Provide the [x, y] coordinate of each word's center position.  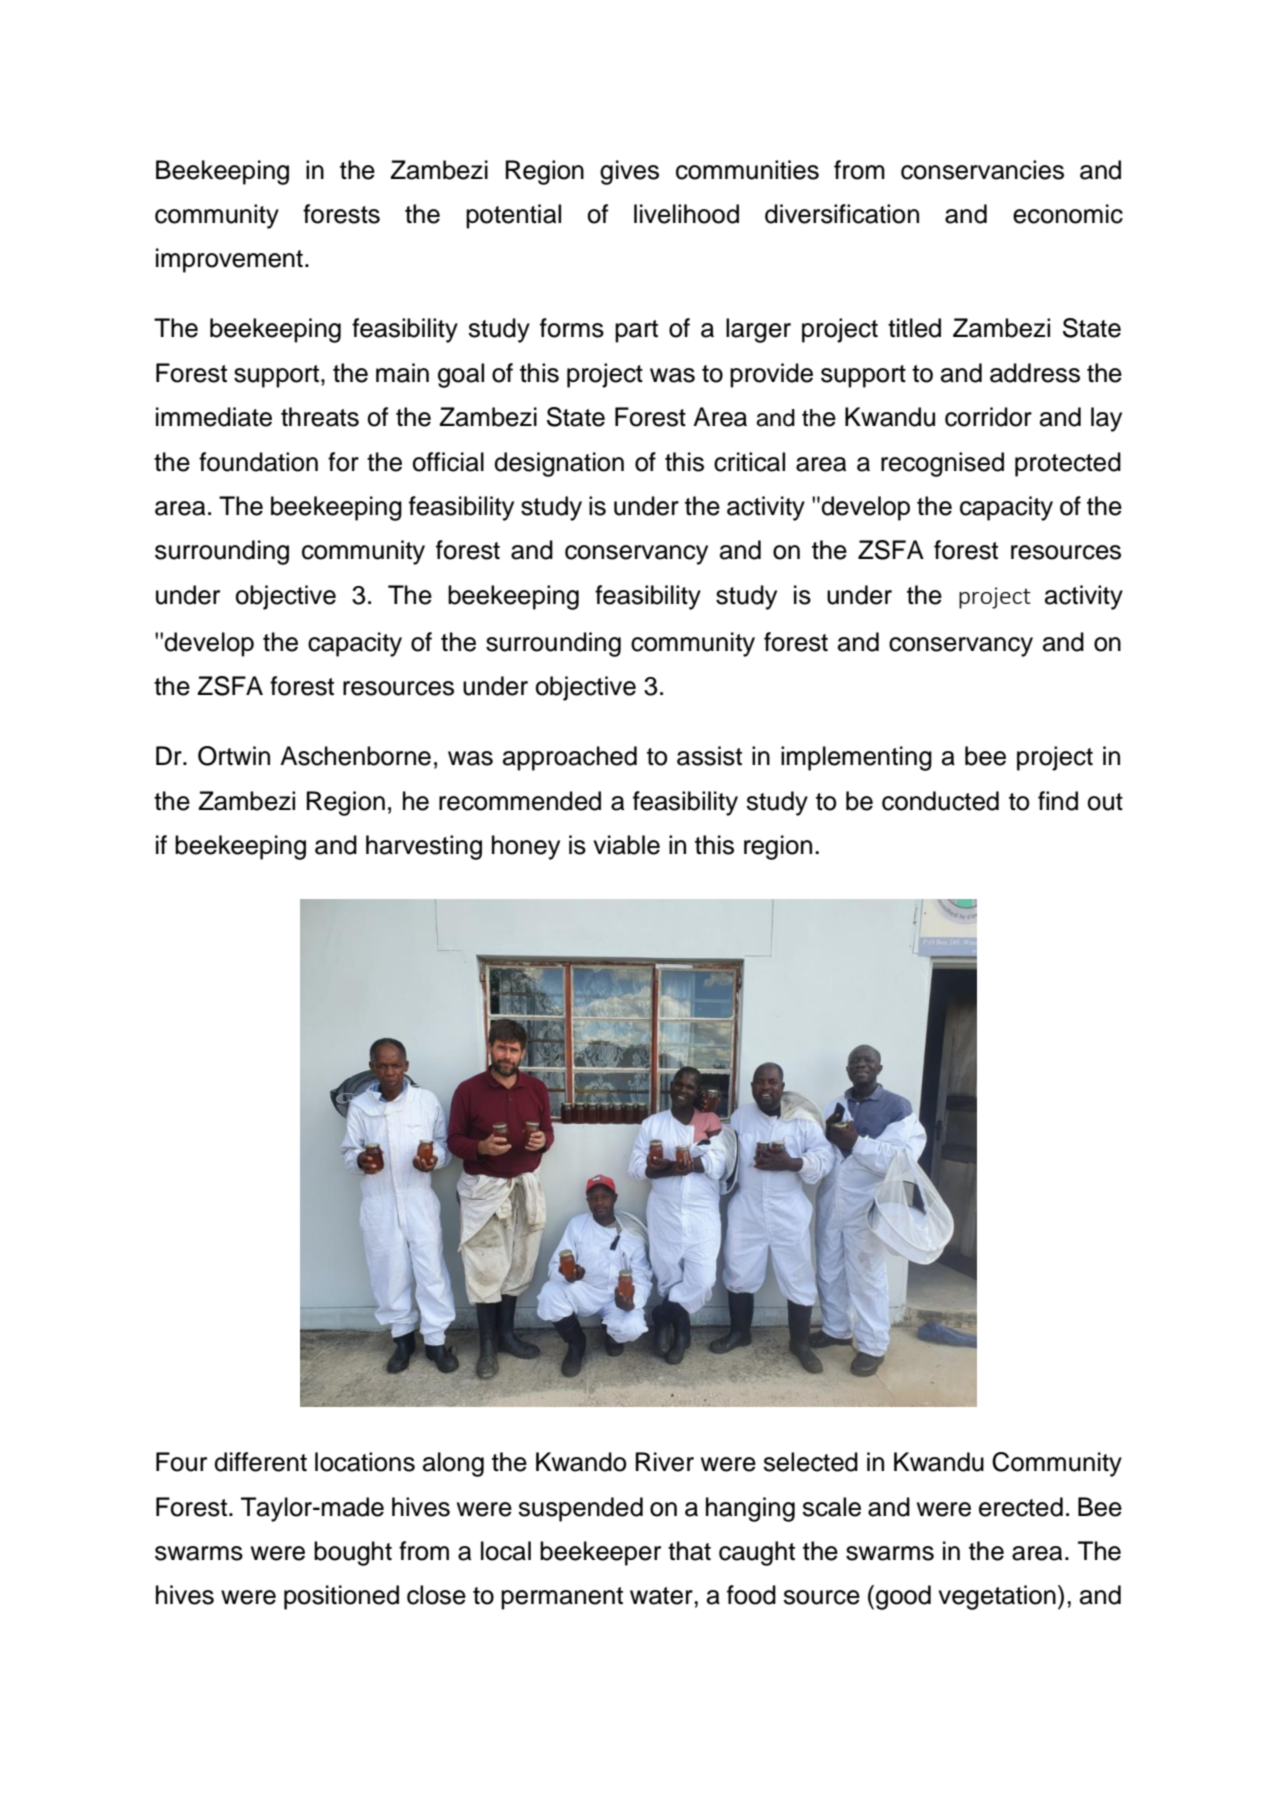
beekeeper [600, 1553]
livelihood [686, 214]
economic [1068, 214]
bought [353, 1553]
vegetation [997, 1597]
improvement [229, 260]
